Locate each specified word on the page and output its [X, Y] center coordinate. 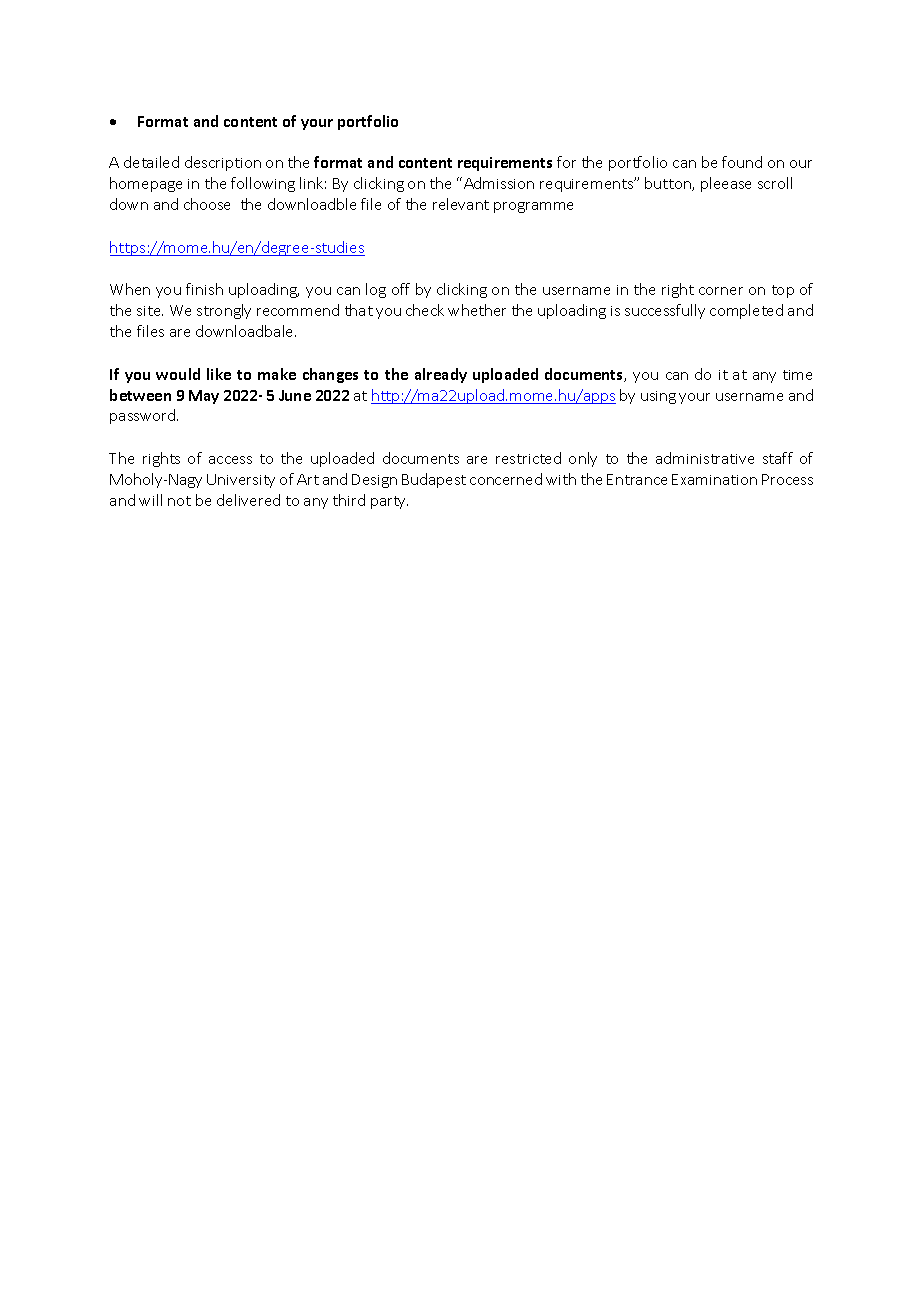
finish [204, 289]
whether [477, 310]
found [742, 162]
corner [721, 291]
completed [746, 311]
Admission [499, 183]
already [441, 375]
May [204, 397]
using [658, 397]
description [223, 163]
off [401, 289]
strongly [224, 311]
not [179, 501]
